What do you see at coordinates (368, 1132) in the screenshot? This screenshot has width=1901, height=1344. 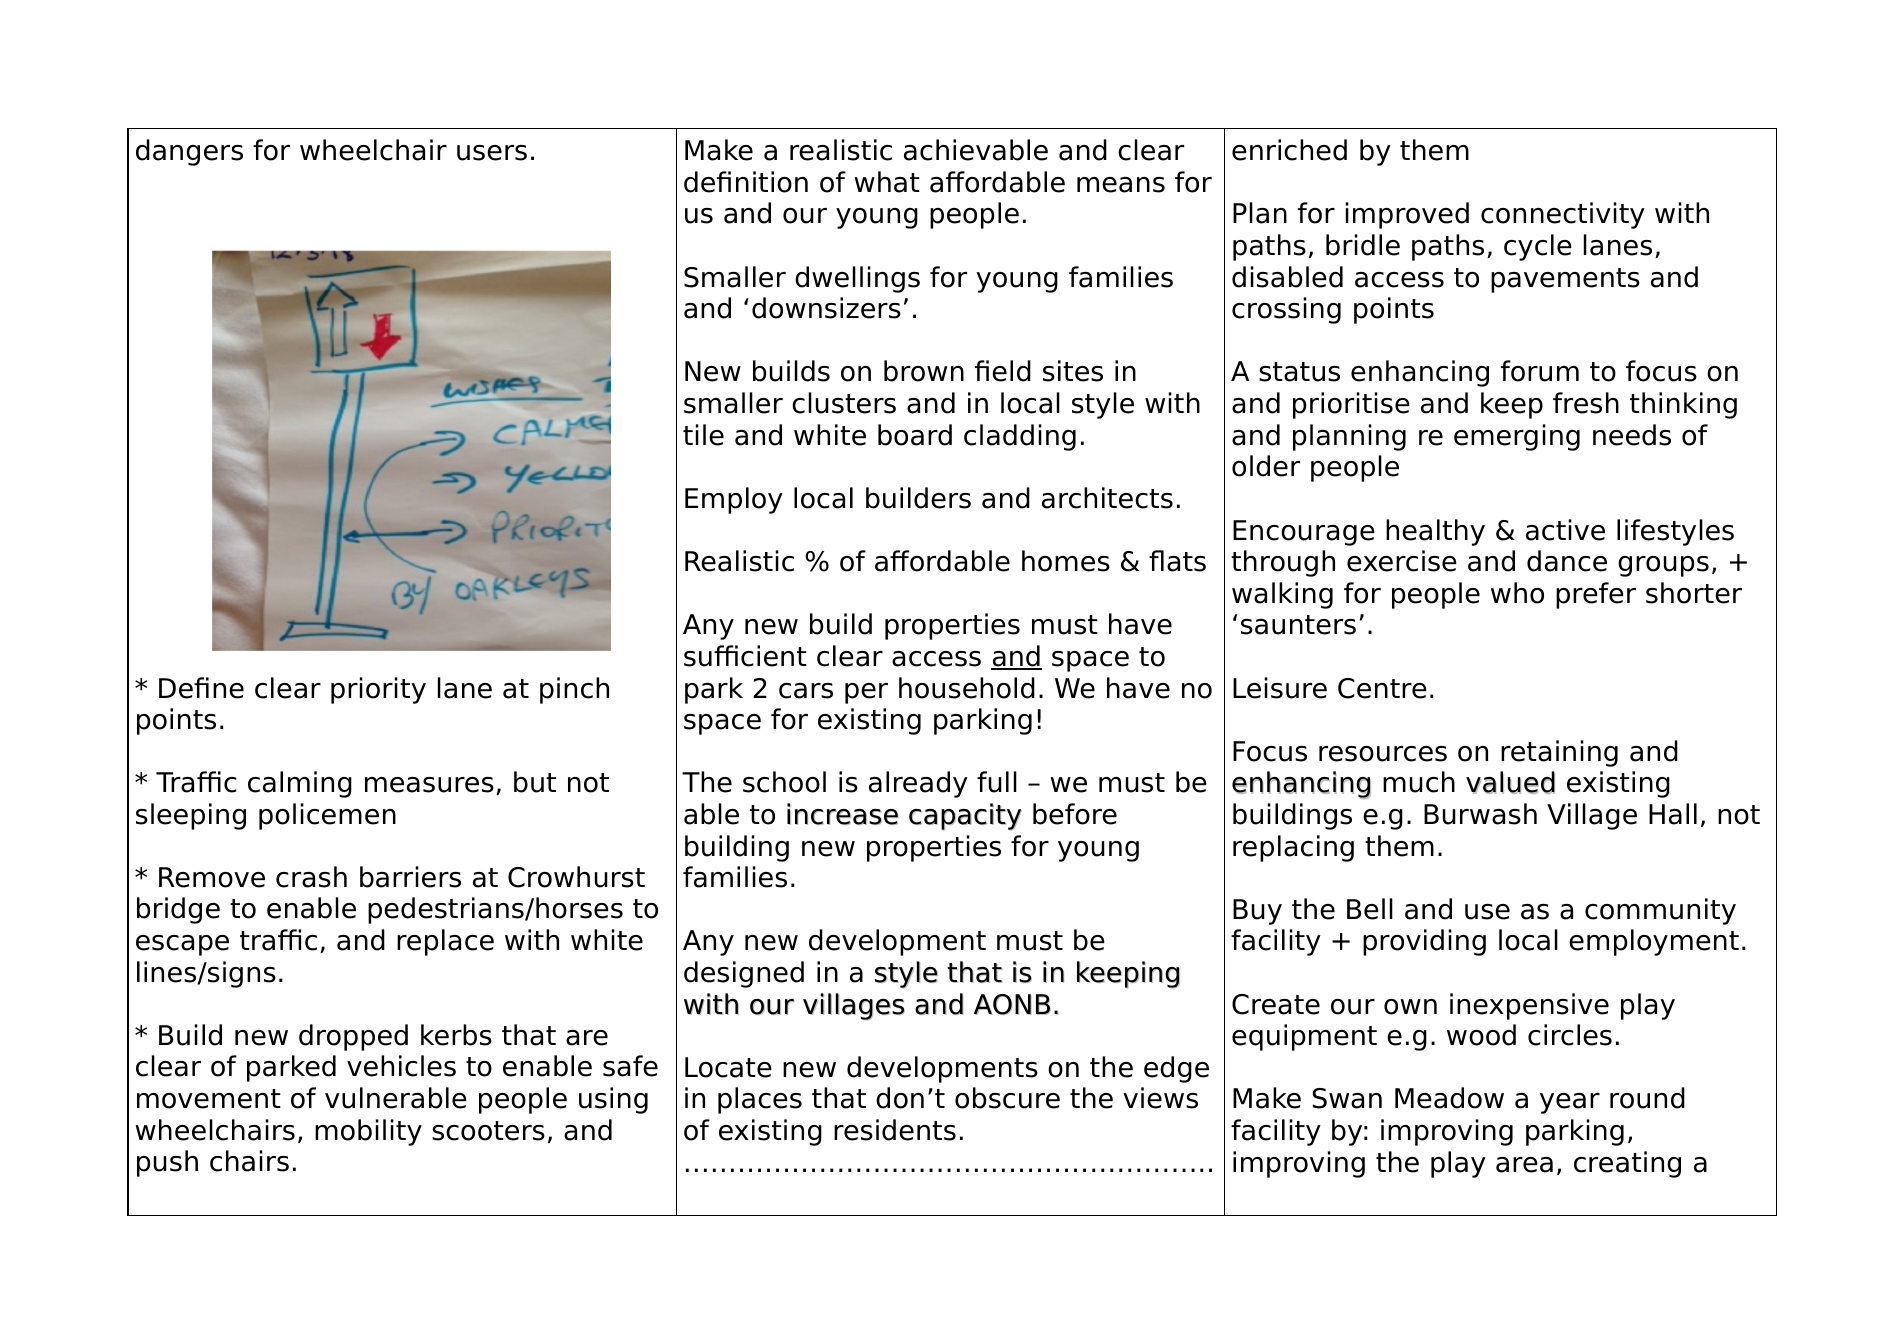 I see `mobility` at bounding box center [368, 1132].
